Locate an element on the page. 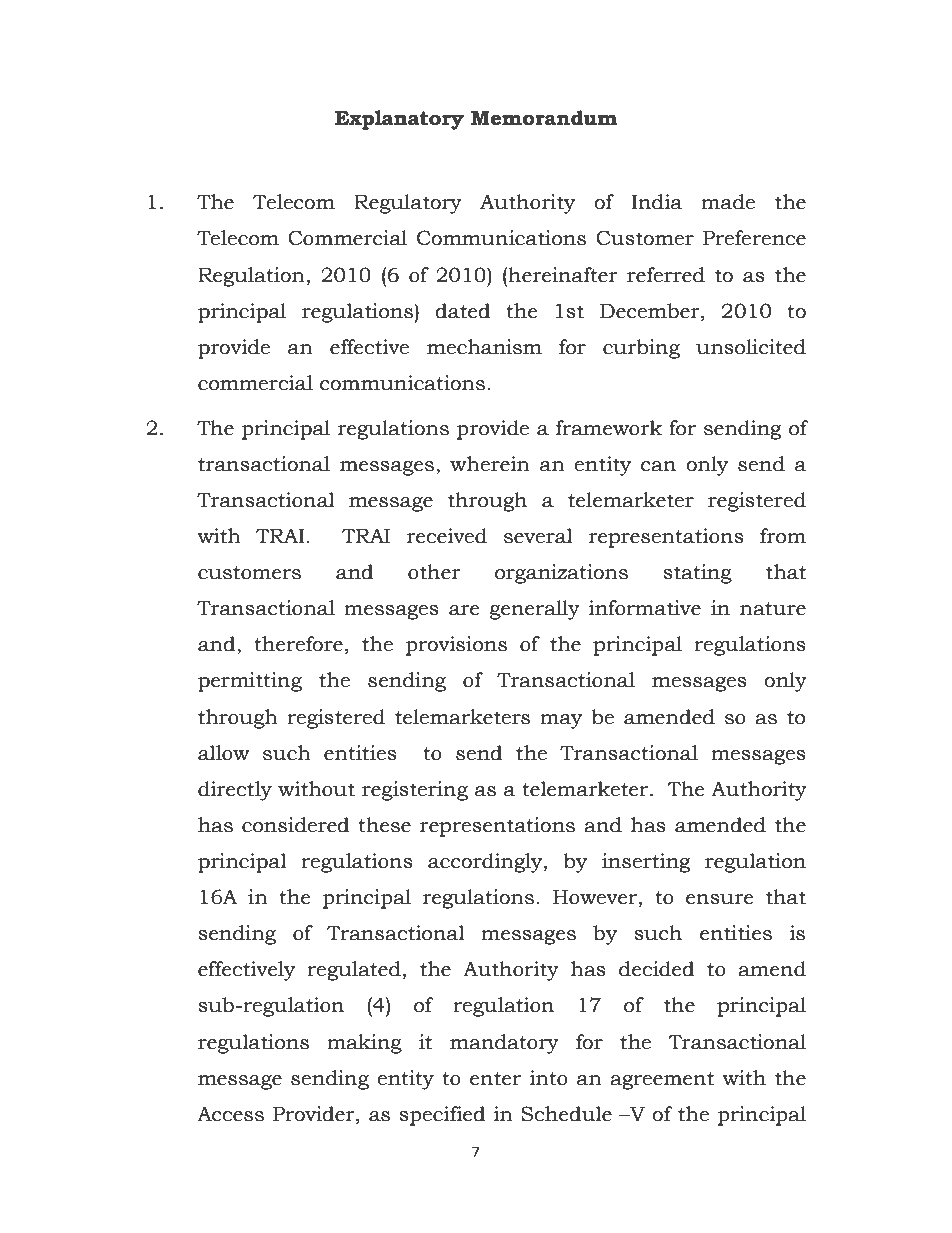  stating is located at coordinates (697, 574).
